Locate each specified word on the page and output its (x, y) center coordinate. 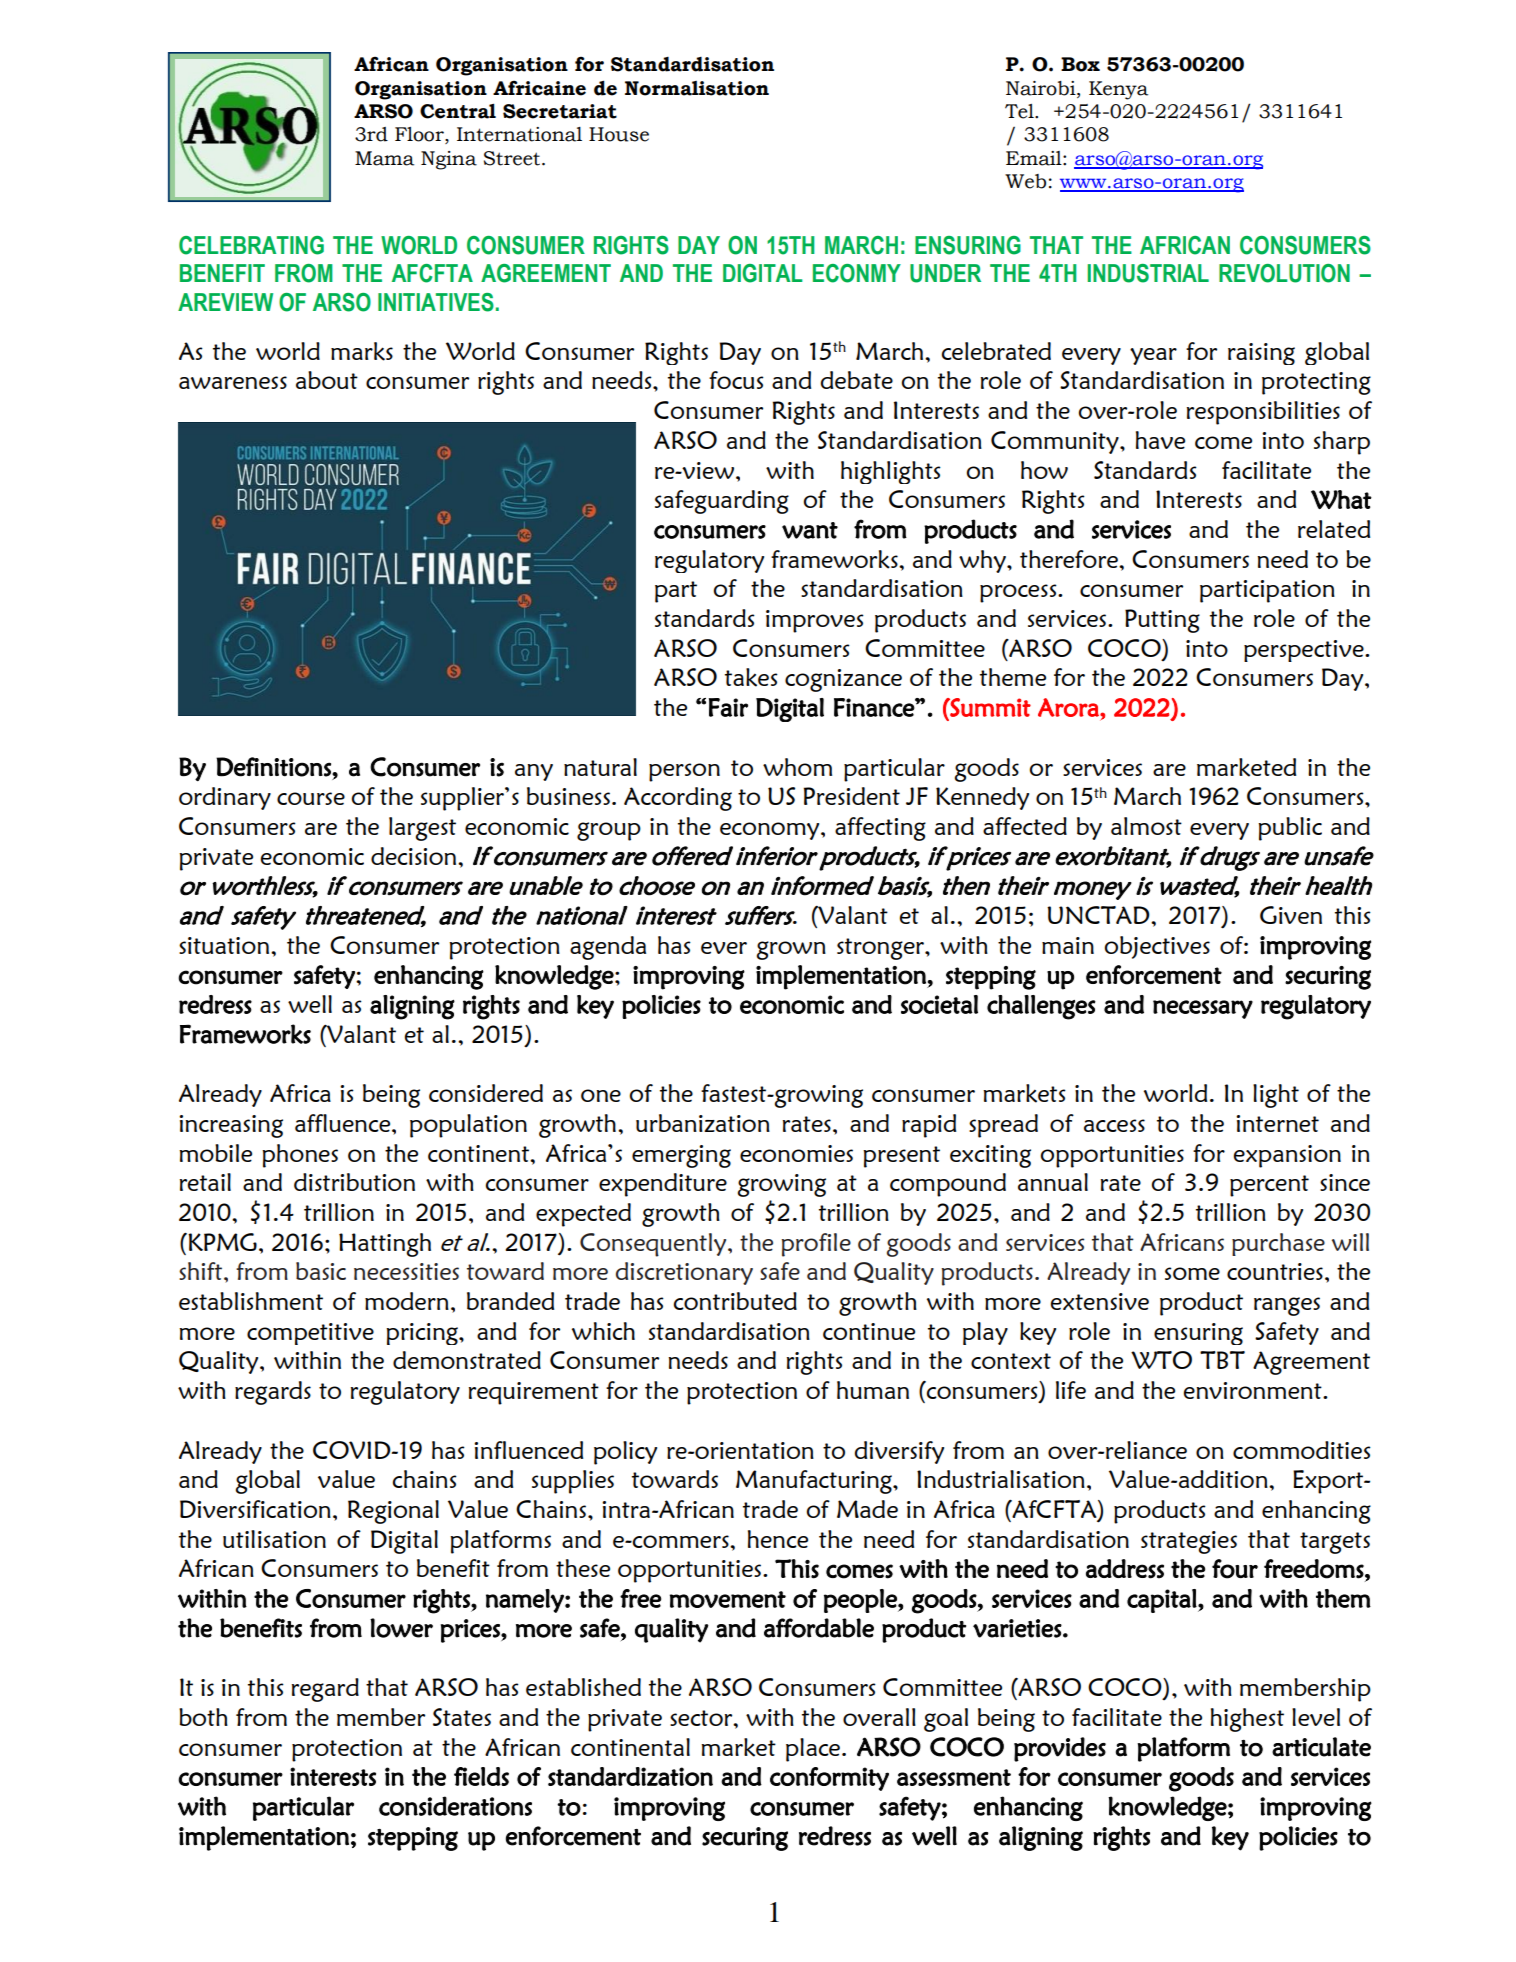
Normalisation (697, 88)
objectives (1157, 947)
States (462, 1717)
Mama (384, 158)
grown (791, 950)
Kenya (1118, 90)
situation (225, 945)
